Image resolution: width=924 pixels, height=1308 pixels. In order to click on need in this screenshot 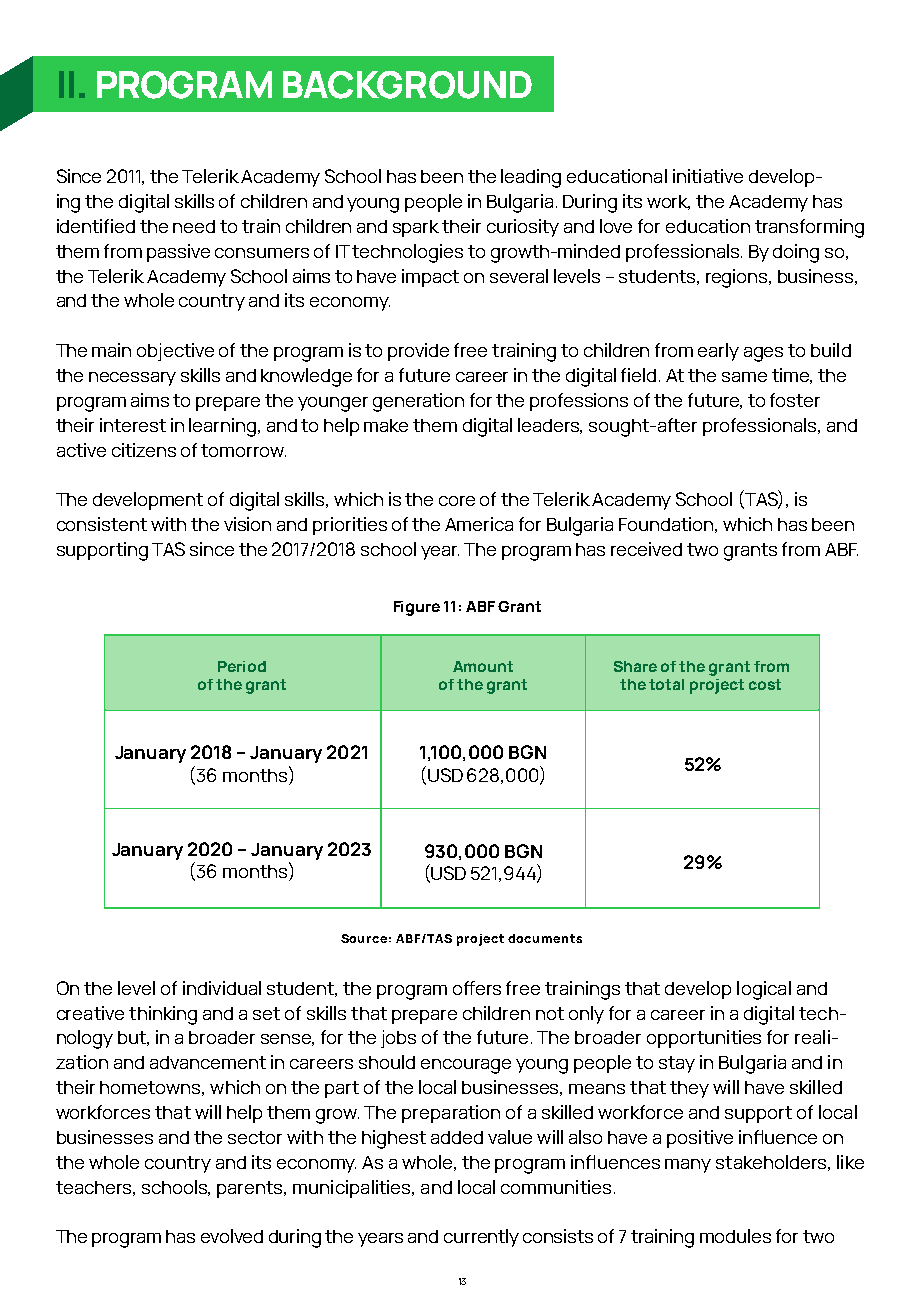, I will do `click(194, 226)`.
